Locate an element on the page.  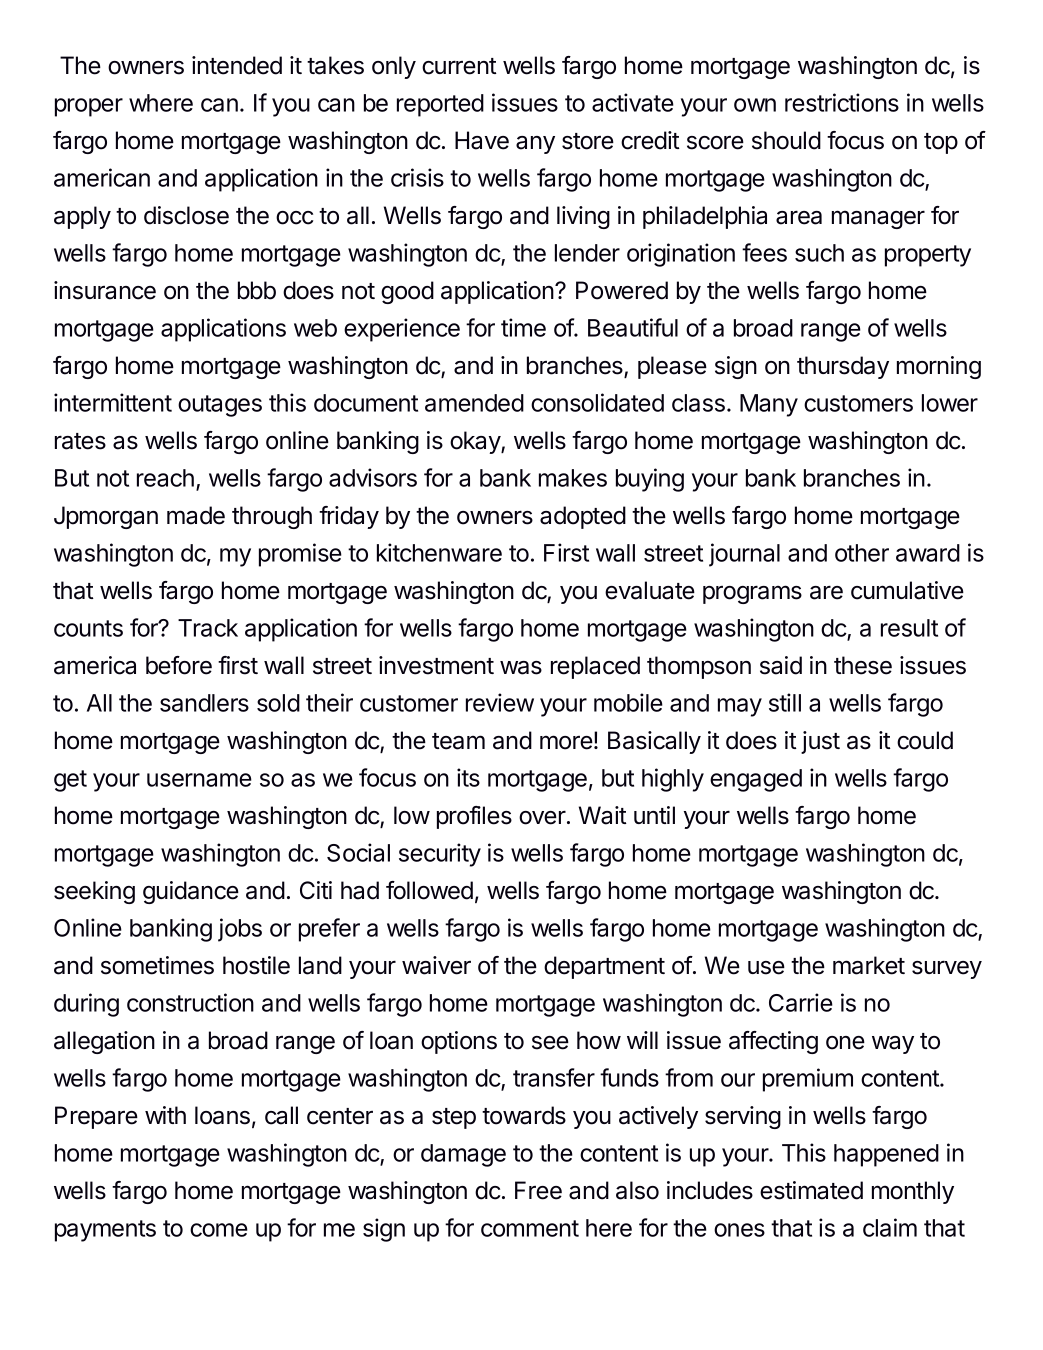
come is located at coordinates (219, 1230).
